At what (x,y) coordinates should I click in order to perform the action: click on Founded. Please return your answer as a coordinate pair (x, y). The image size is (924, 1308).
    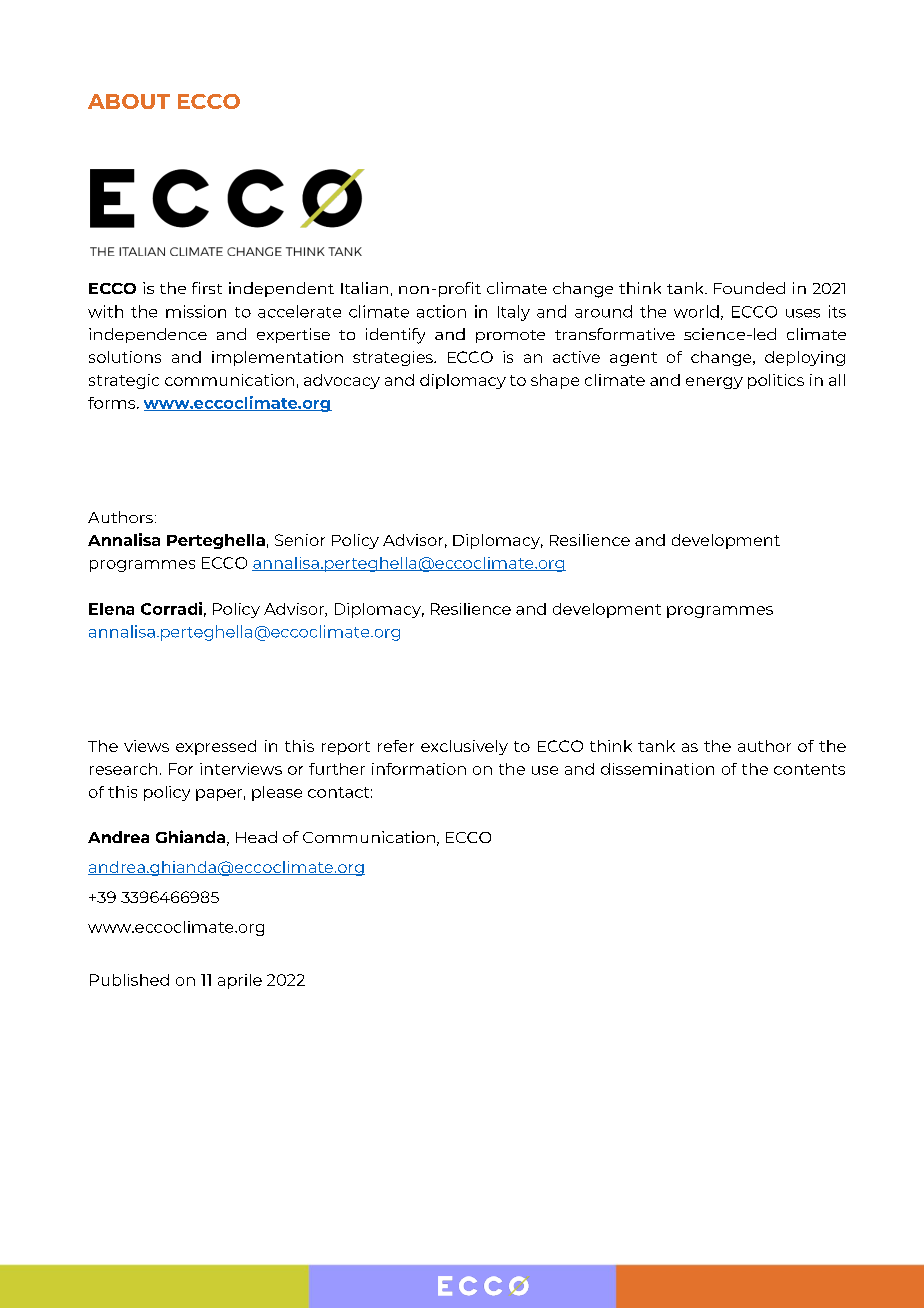
    Looking at the image, I should click on (749, 288).
